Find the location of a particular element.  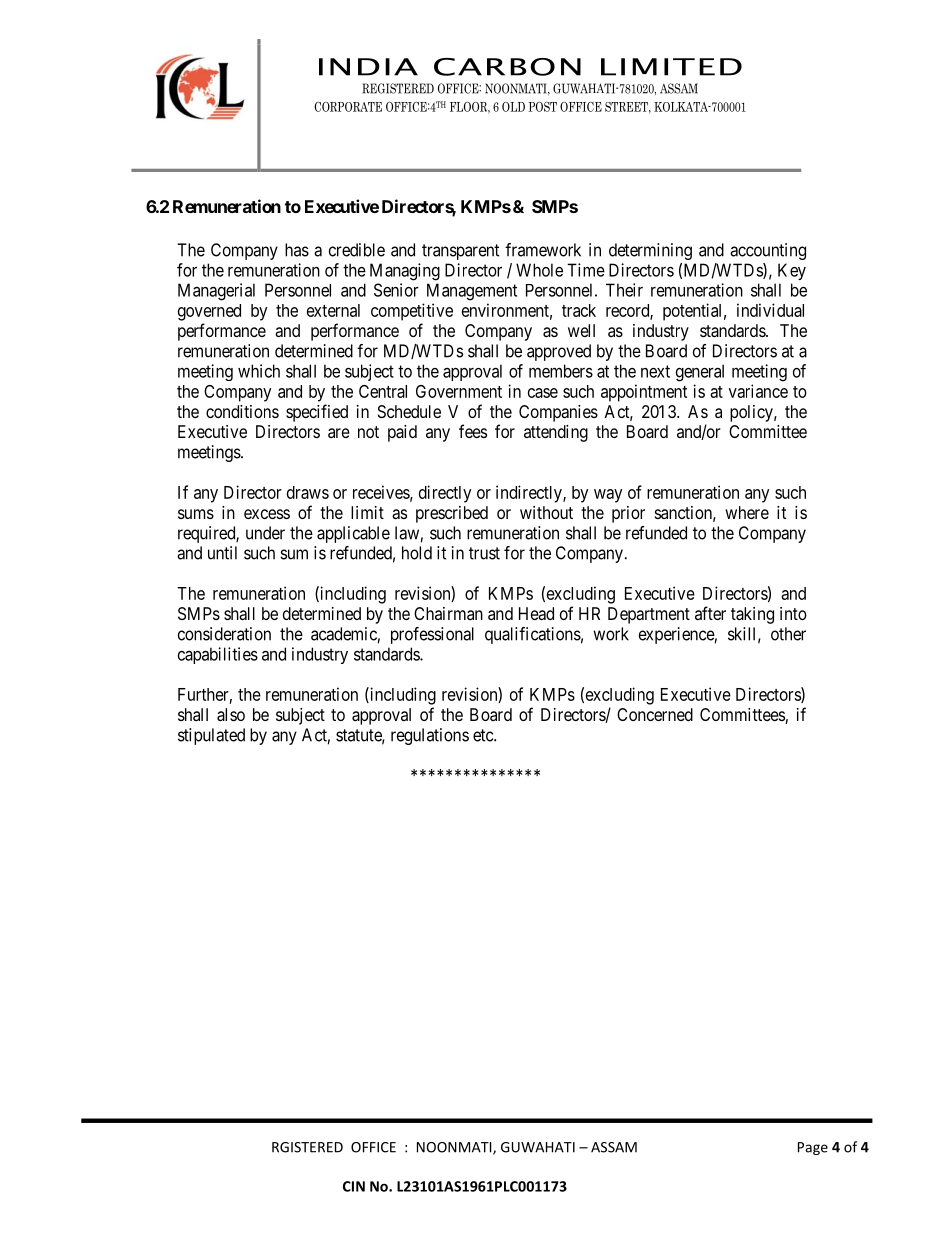

Concerned is located at coordinates (655, 714).
